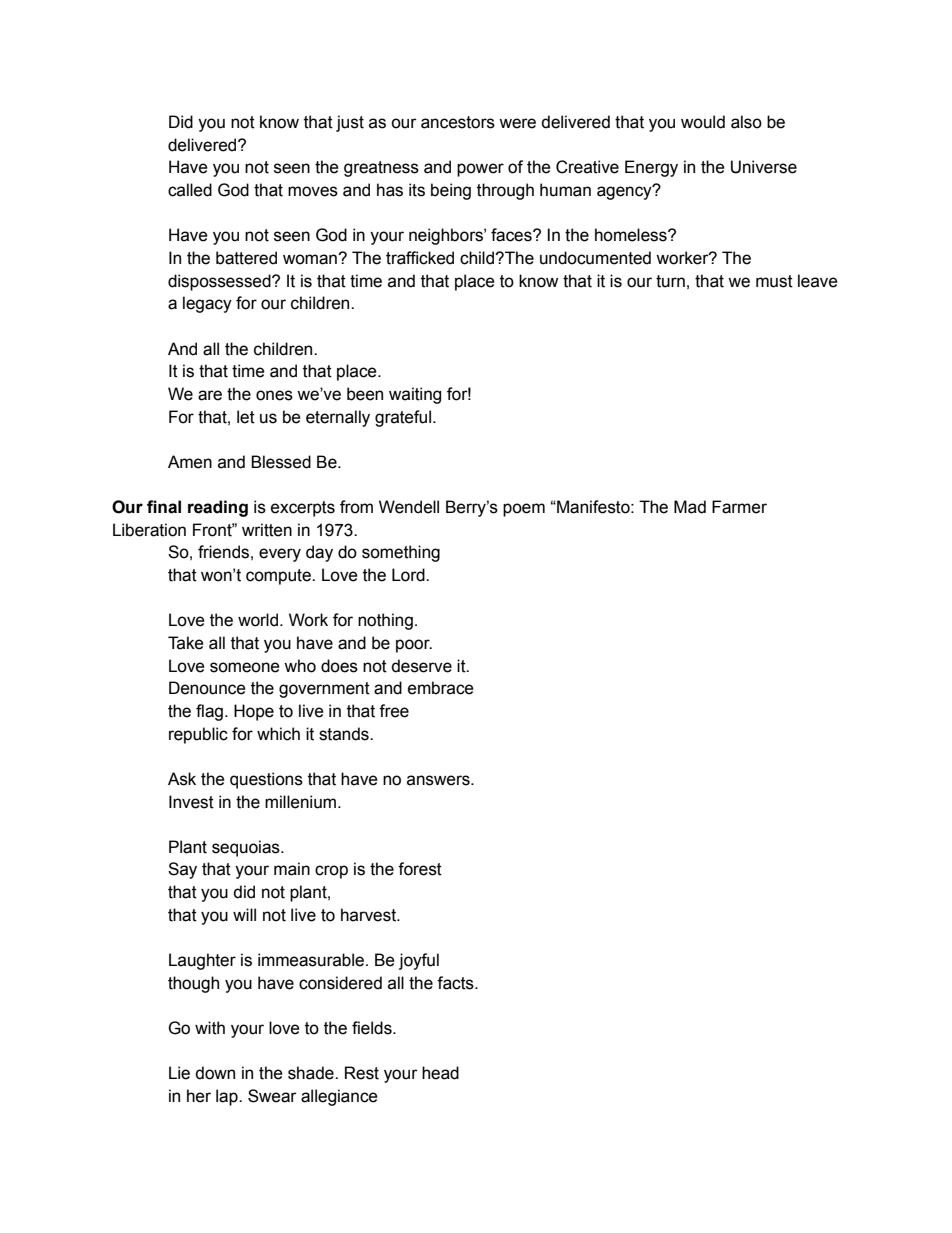 This image has width=952, height=1233. What do you see at coordinates (764, 167) in the image?
I see `Universe` at bounding box center [764, 167].
